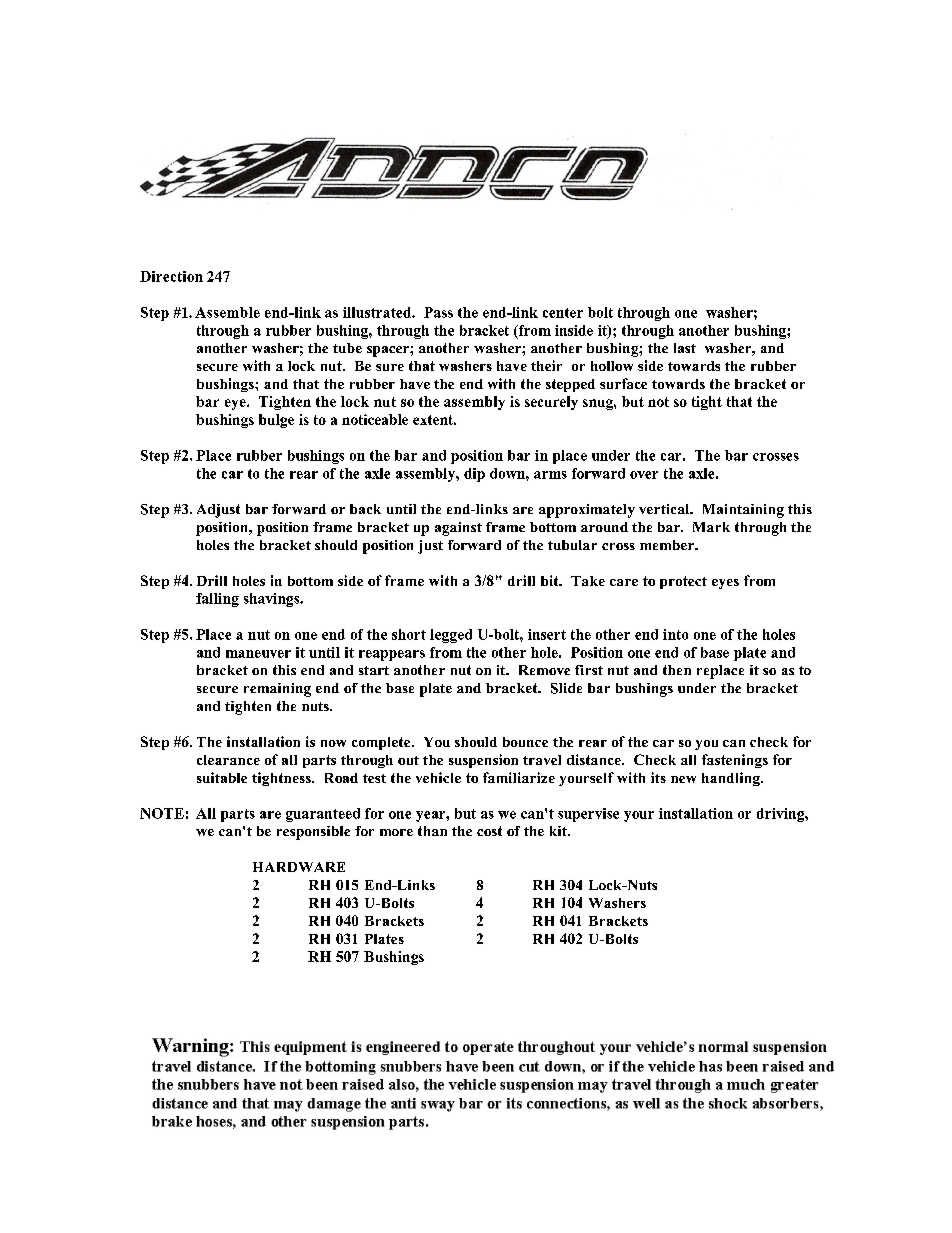 The width and height of the image is (952, 1233). I want to click on supervise, so click(588, 815).
